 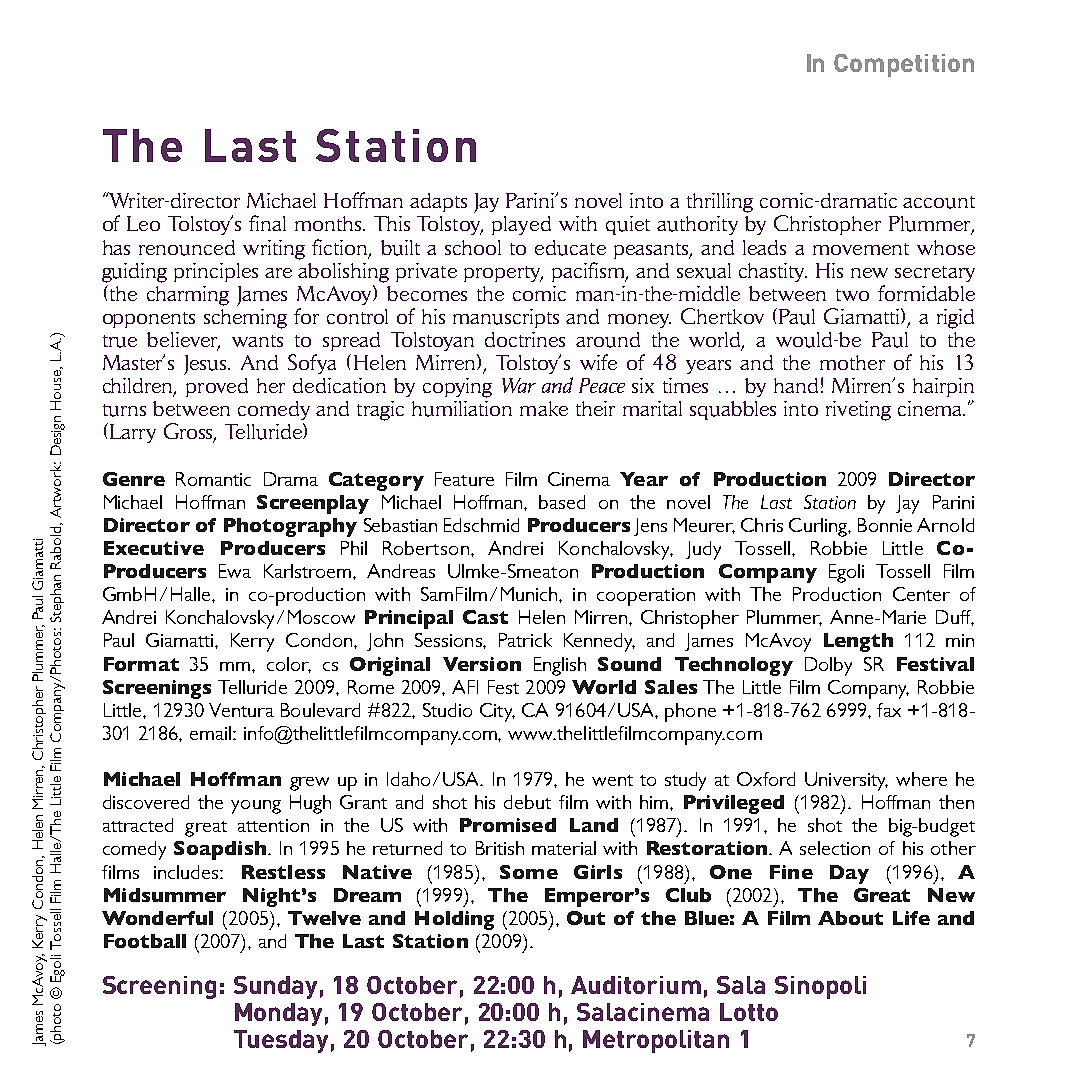 I want to click on final, so click(x=267, y=223).
